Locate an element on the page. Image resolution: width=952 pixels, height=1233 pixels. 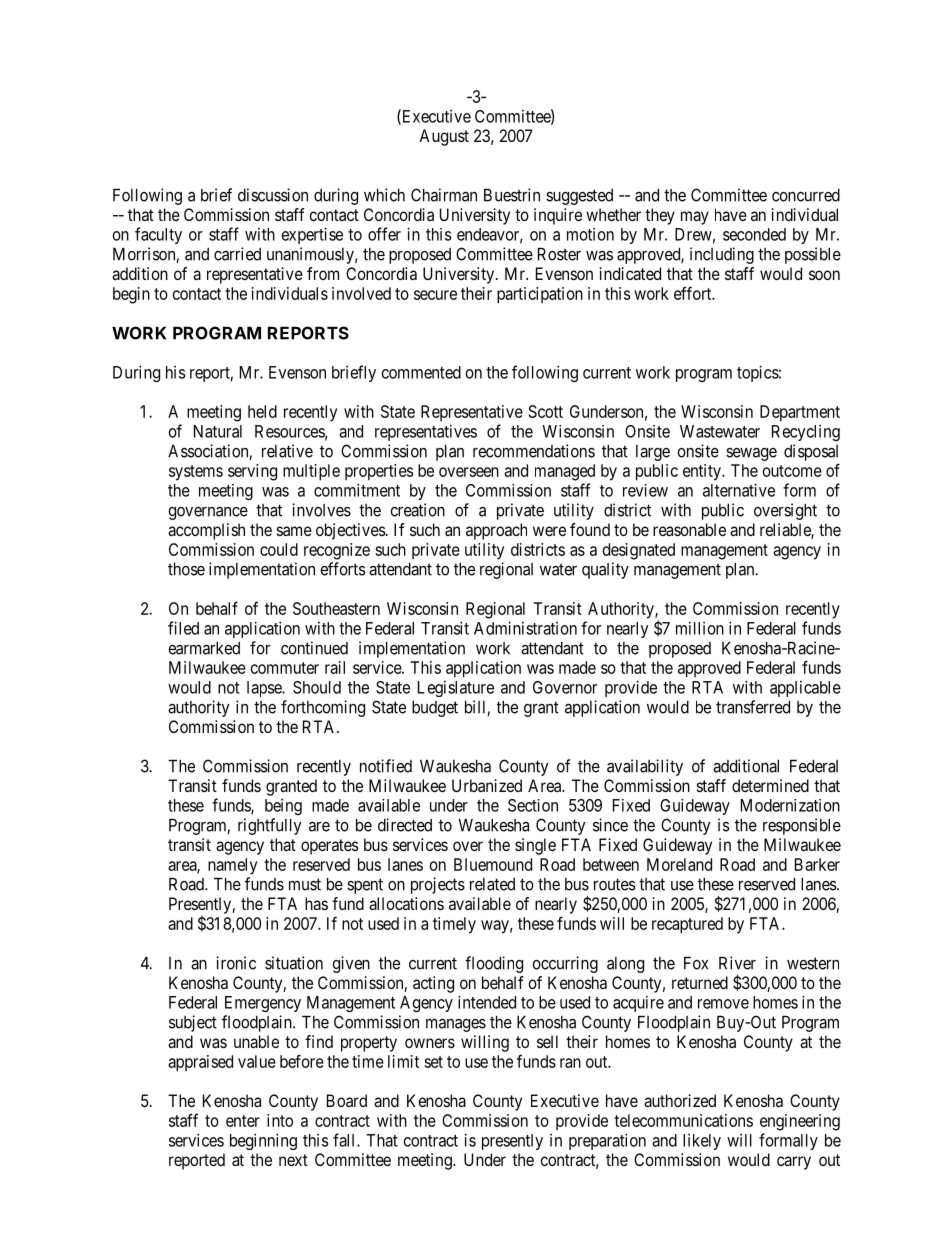
enter is located at coordinates (243, 1121).
